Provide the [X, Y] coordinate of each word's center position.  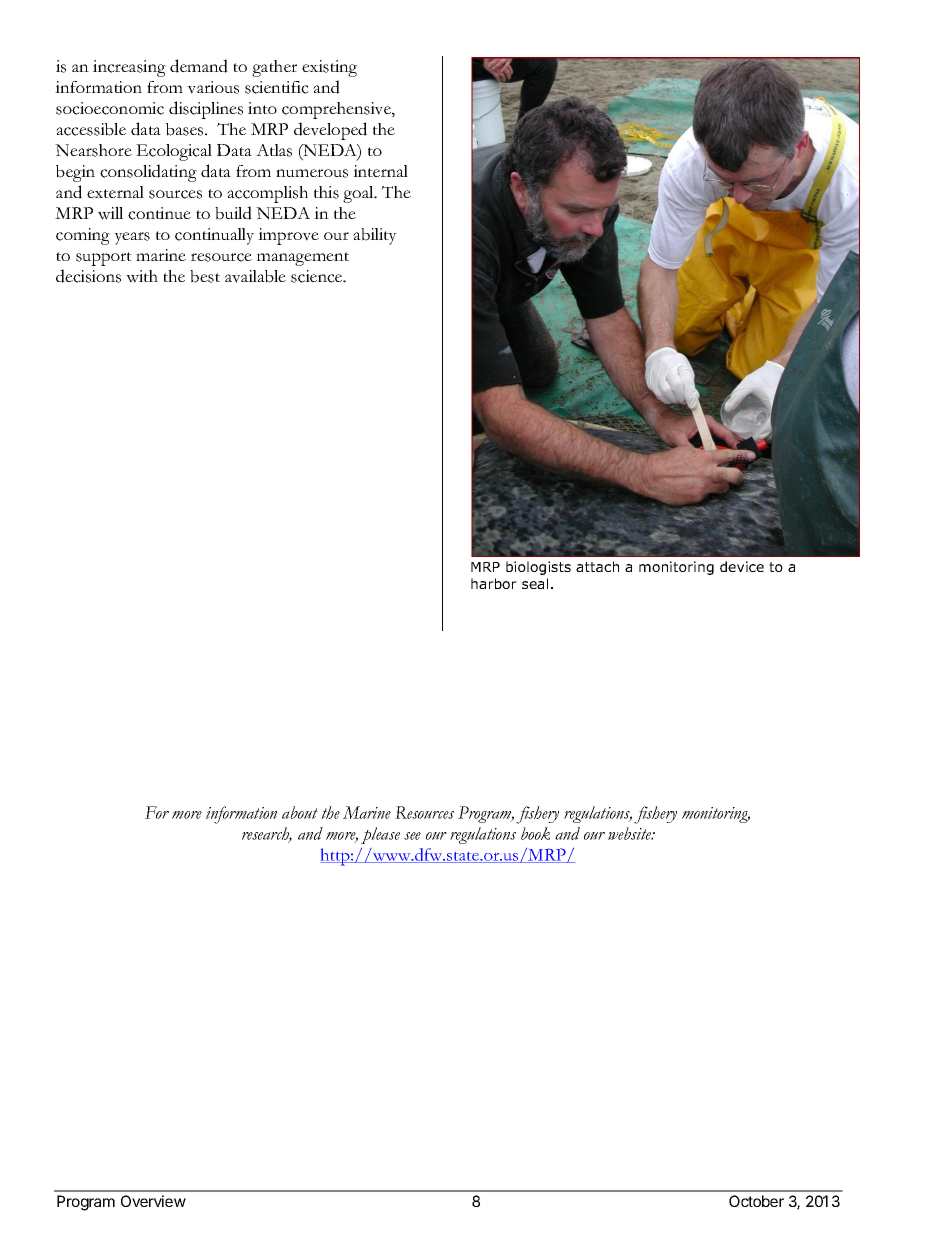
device [742, 566]
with [142, 276]
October [756, 1201]
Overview [153, 1201]
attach [597, 566]
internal [380, 171]
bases [186, 129]
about [300, 812]
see [412, 836]
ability [375, 236]
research [267, 834]
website [631, 833]
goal [359, 194]
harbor [494, 583]
